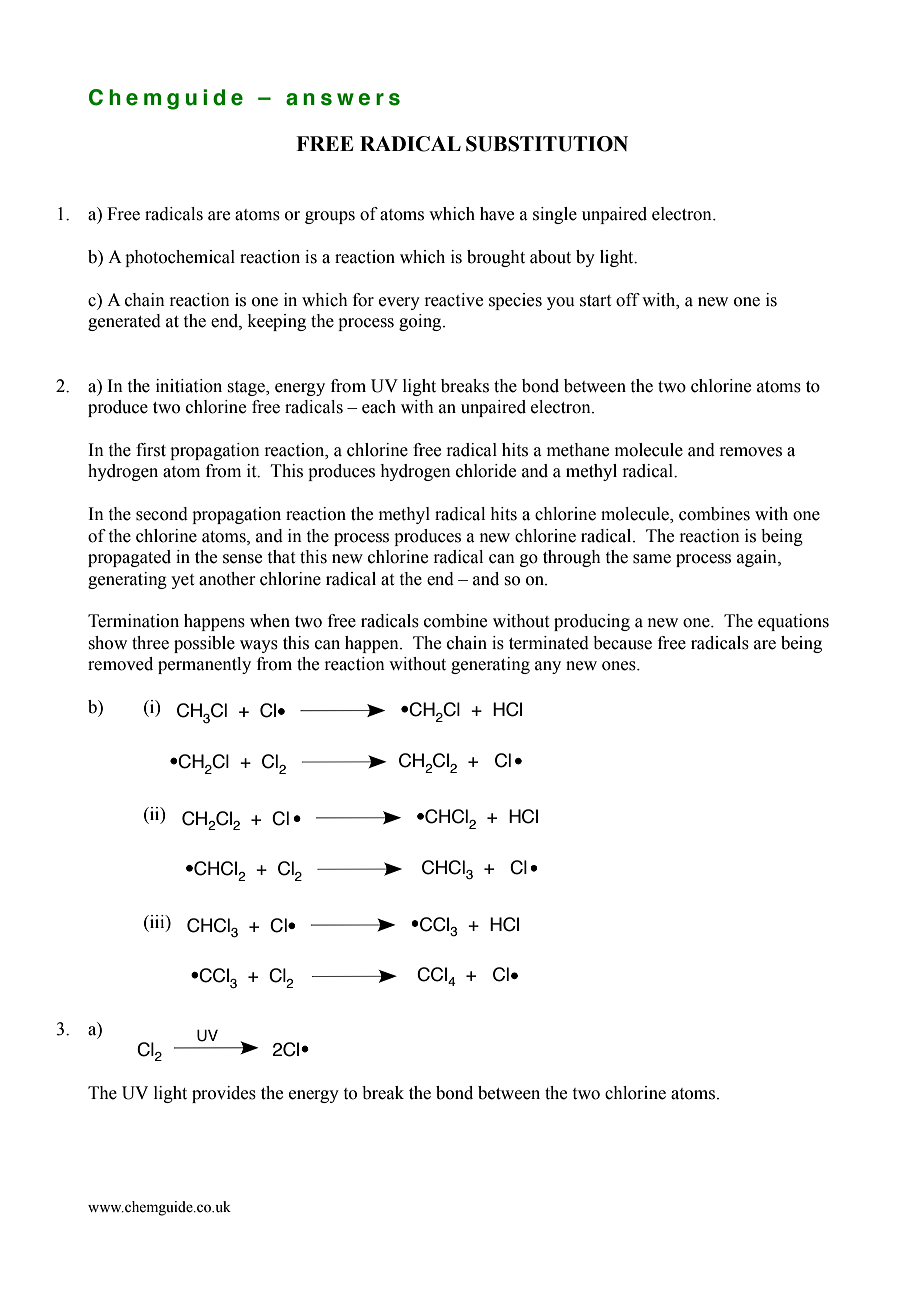 This document has height=1308, width=924. What do you see at coordinates (204, 665) in the document?
I see `permanently` at bounding box center [204, 665].
